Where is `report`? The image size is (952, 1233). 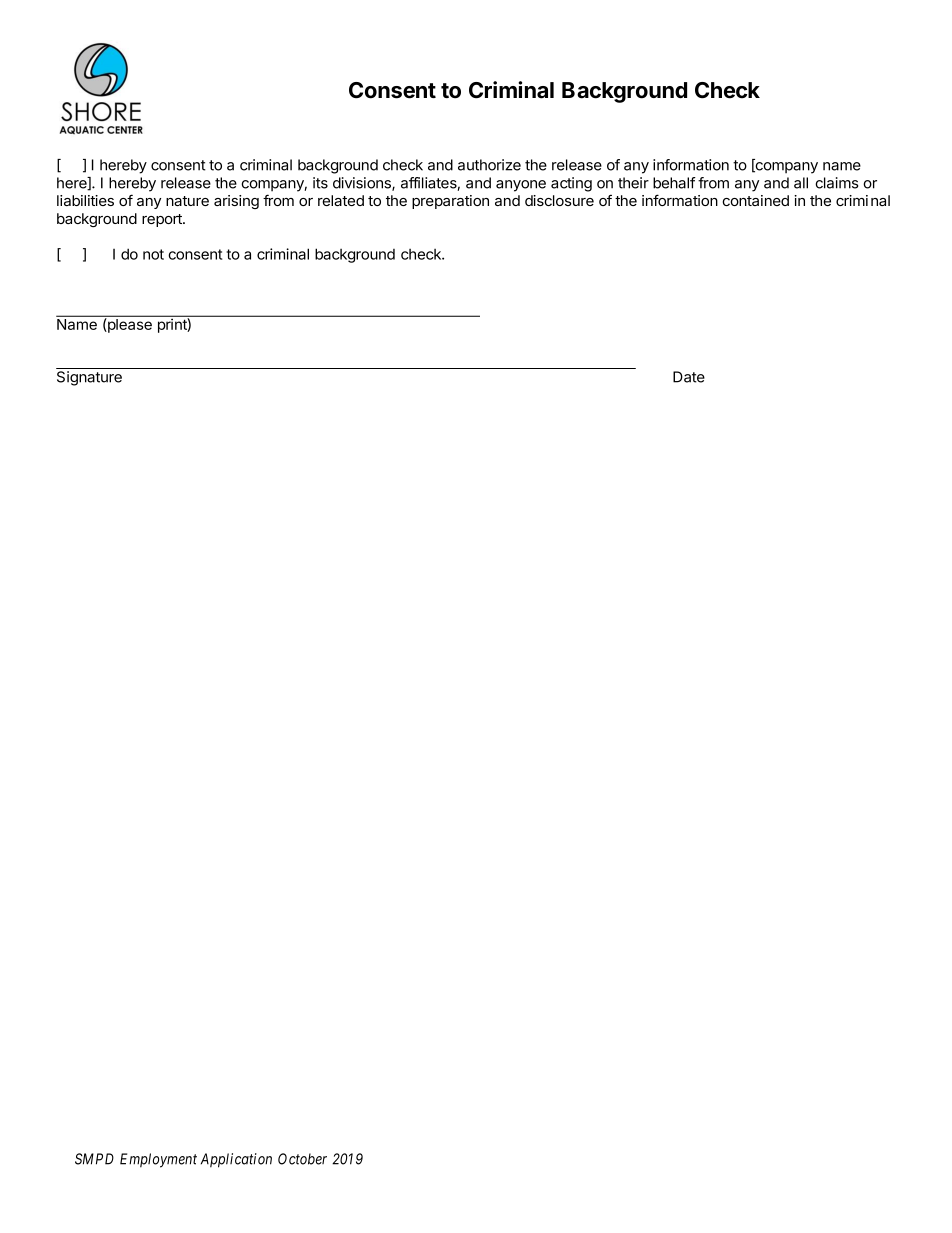
report is located at coordinates (163, 220).
